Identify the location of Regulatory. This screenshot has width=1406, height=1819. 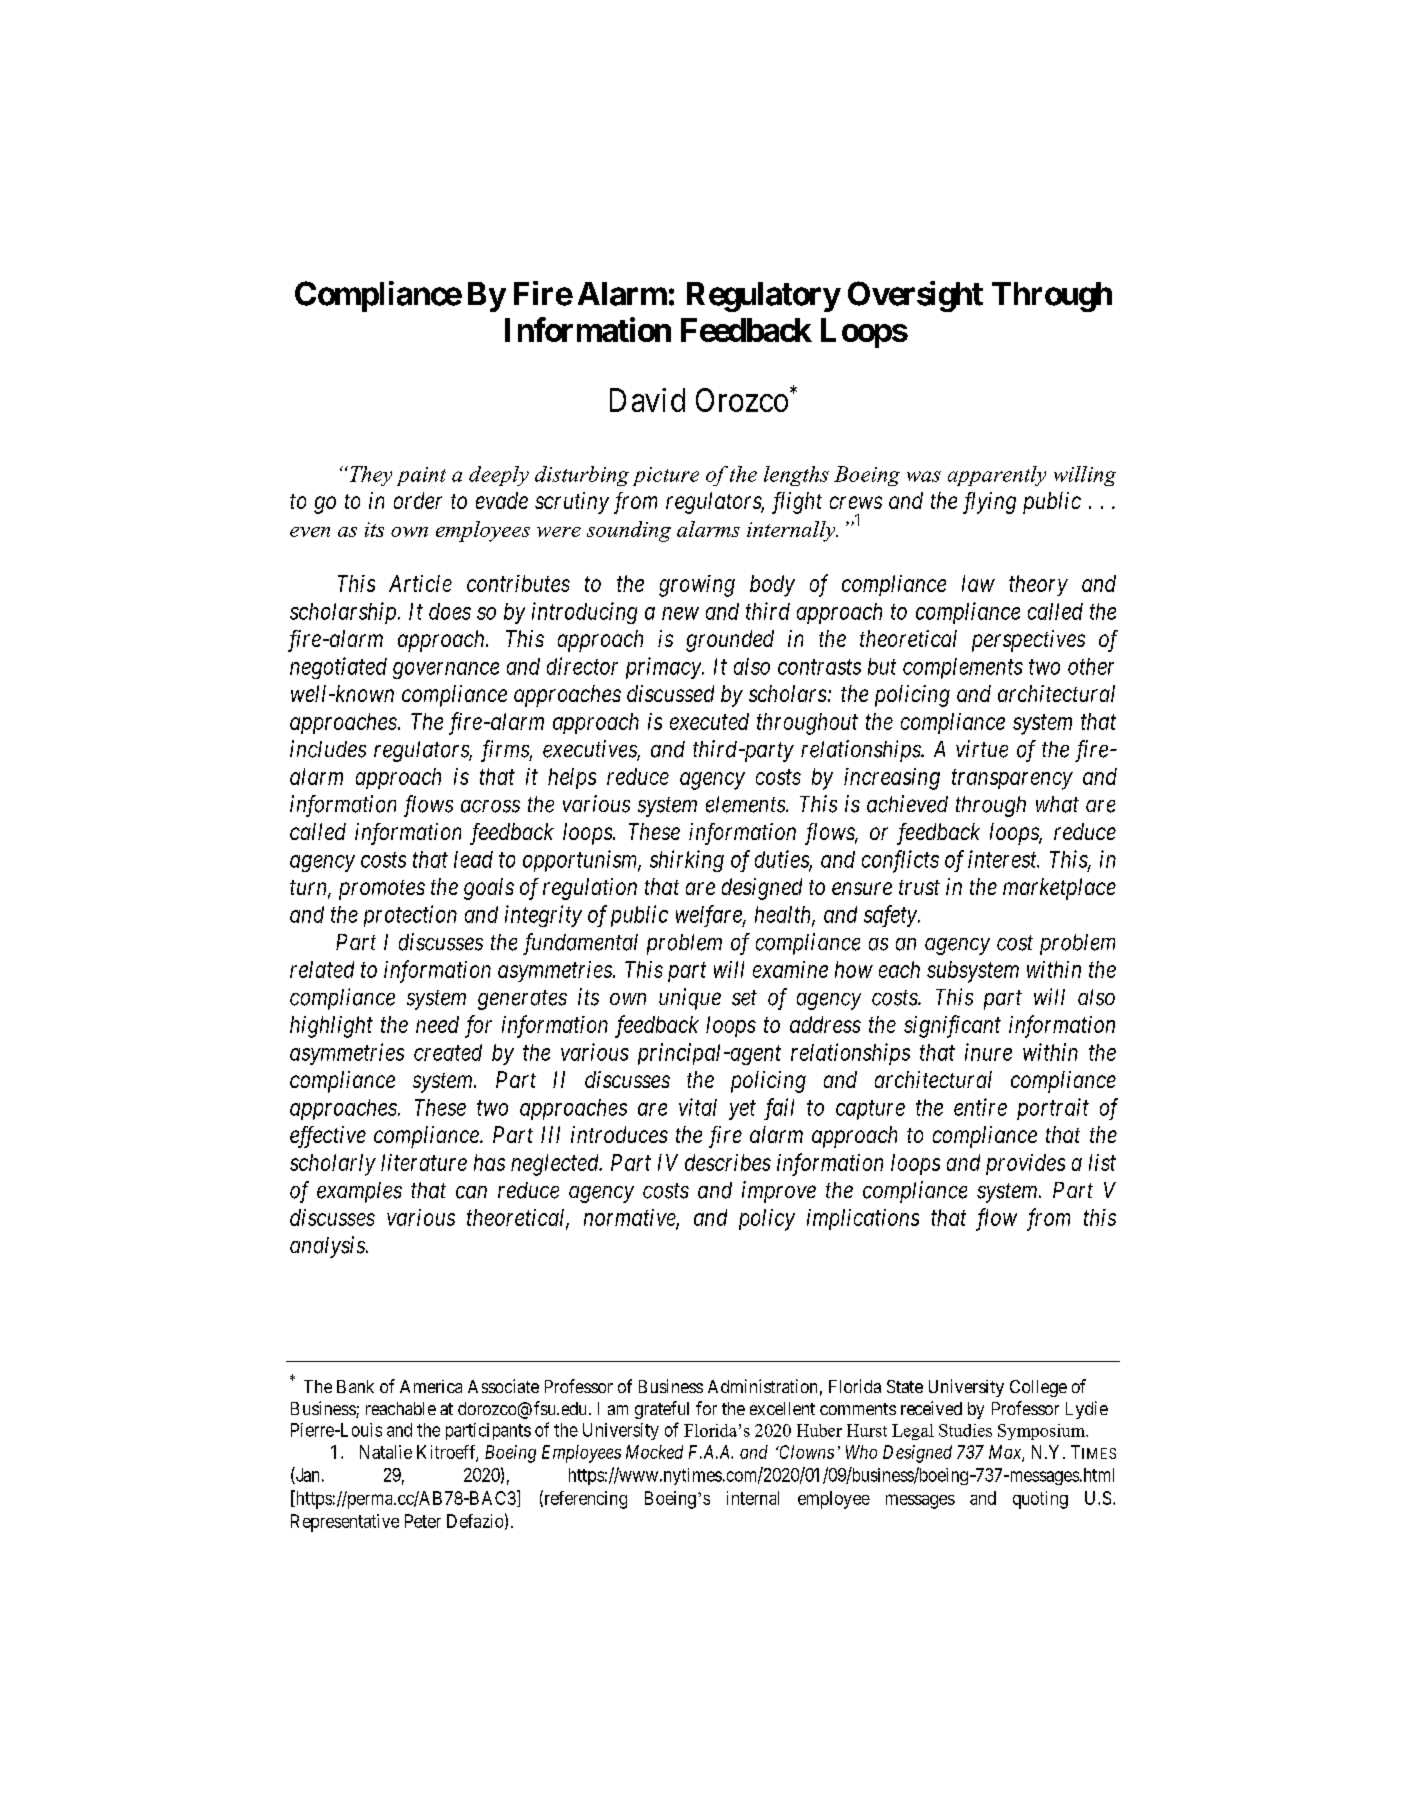
(763, 297).
